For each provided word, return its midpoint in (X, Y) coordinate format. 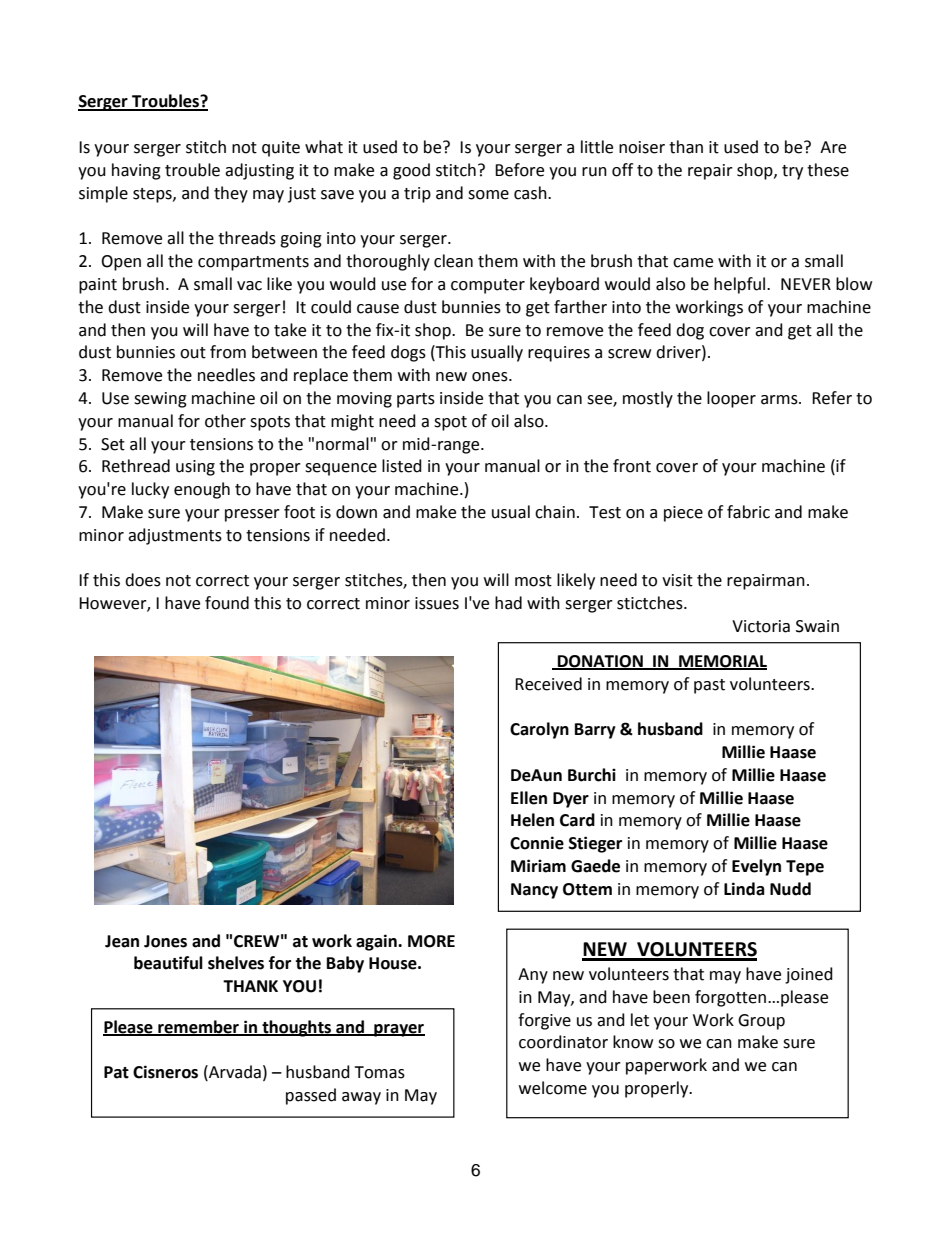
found (227, 603)
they (231, 194)
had (508, 603)
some (488, 195)
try (792, 172)
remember (198, 1028)
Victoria (761, 626)
